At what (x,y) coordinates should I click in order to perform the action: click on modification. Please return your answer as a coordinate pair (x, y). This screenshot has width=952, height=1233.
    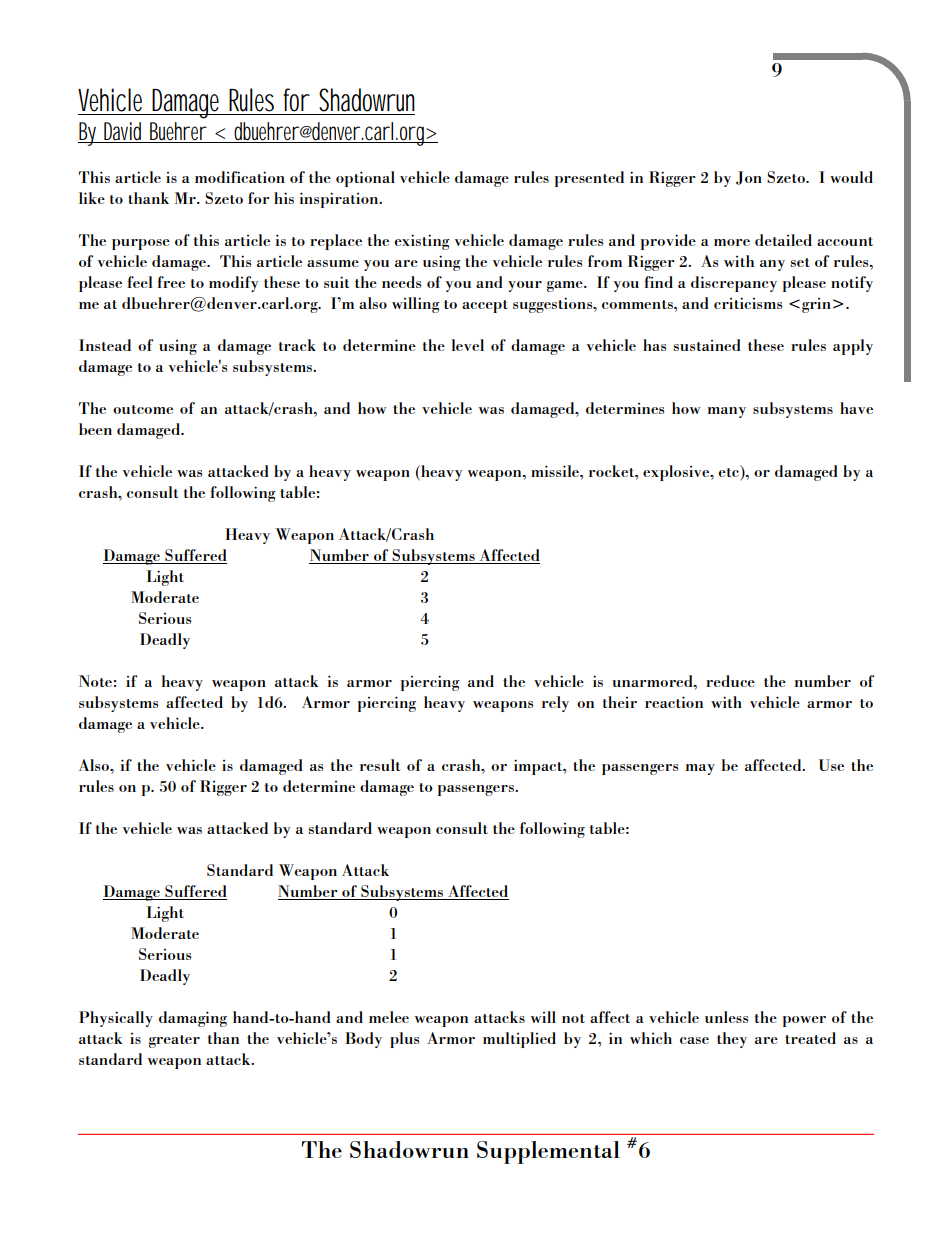
    Looking at the image, I should click on (240, 177).
